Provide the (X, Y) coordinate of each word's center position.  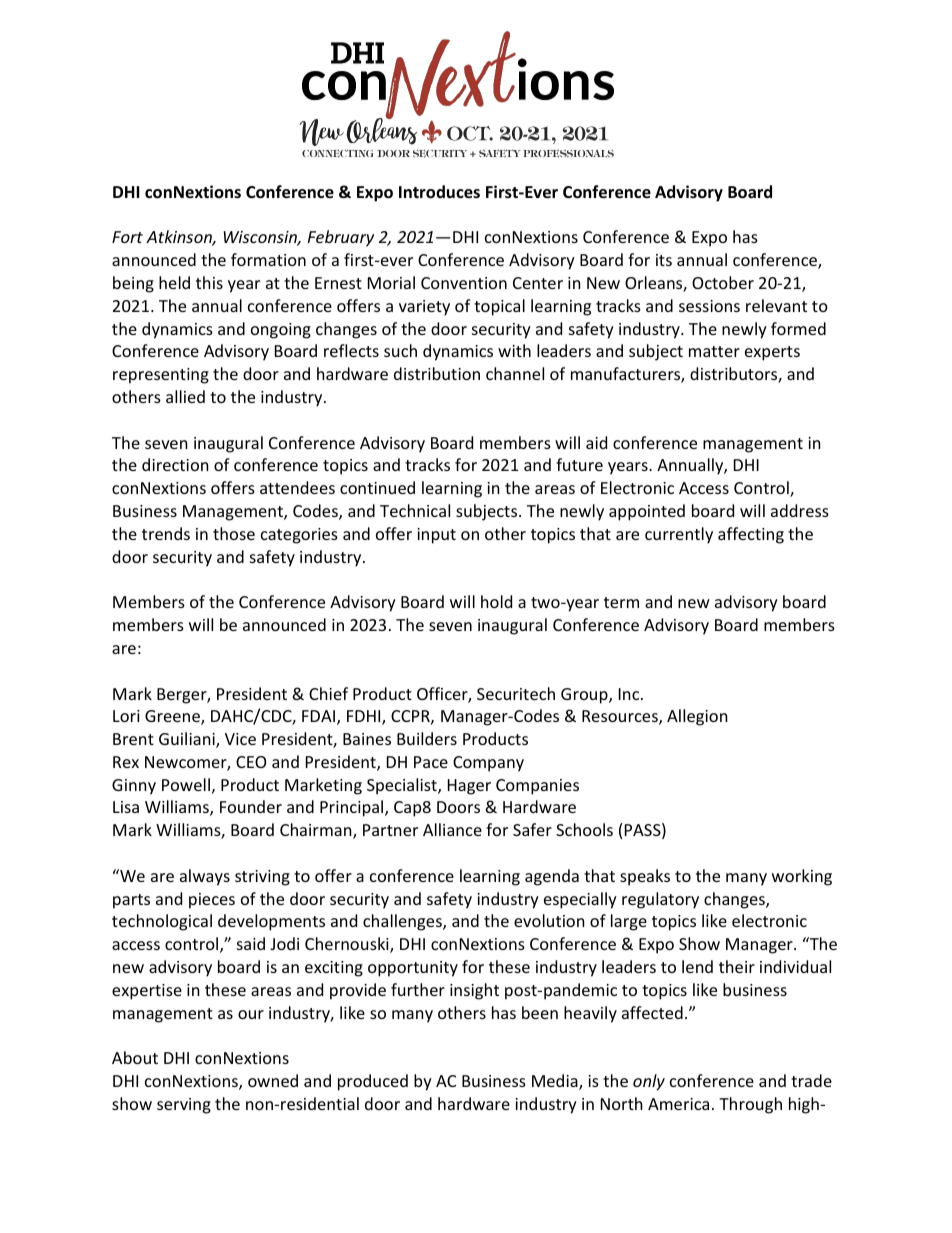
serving (184, 1106)
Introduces (439, 192)
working (802, 877)
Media (556, 1082)
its (664, 260)
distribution (437, 373)
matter (714, 351)
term (621, 602)
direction (175, 464)
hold (496, 601)
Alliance (452, 829)
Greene (173, 717)
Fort (127, 237)
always (205, 877)
